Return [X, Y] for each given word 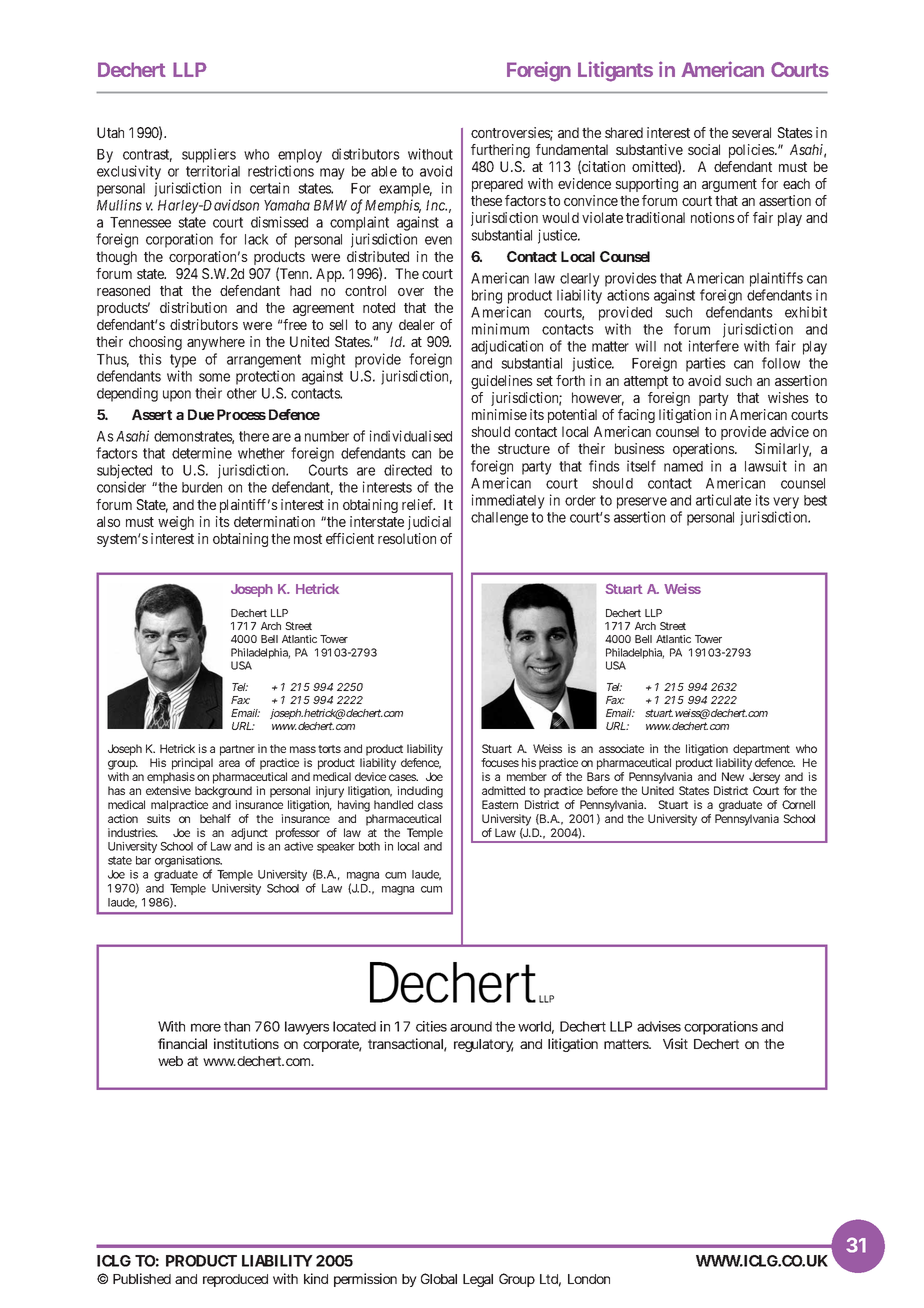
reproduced [235, 1280]
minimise [499, 414]
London [589, 1279]
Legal [478, 1280]
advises [659, 1026]
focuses [500, 762]
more [206, 1027]
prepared [497, 185]
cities [431, 1026]
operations [704, 450]
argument [729, 185]
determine [202, 453]
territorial [213, 171]
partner [237, 750]
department [761, 750]
